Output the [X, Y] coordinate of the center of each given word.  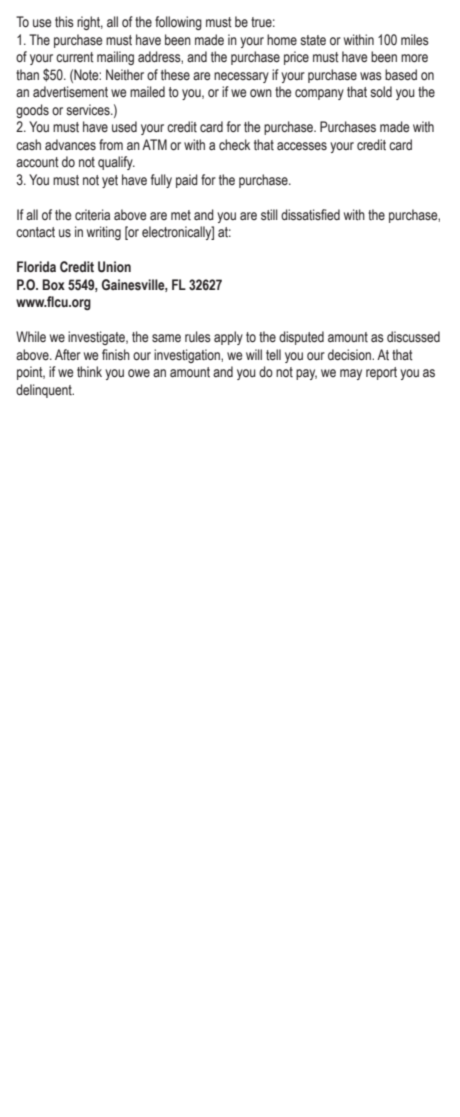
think [89, 372]
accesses [302, 146]
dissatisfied [310, 215]
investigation [188, 356]
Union [114, 267]
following [178, 23]
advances [70, 145]
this [64, 22]
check [234, 144]
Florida [36, 266]
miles [415, 40]
